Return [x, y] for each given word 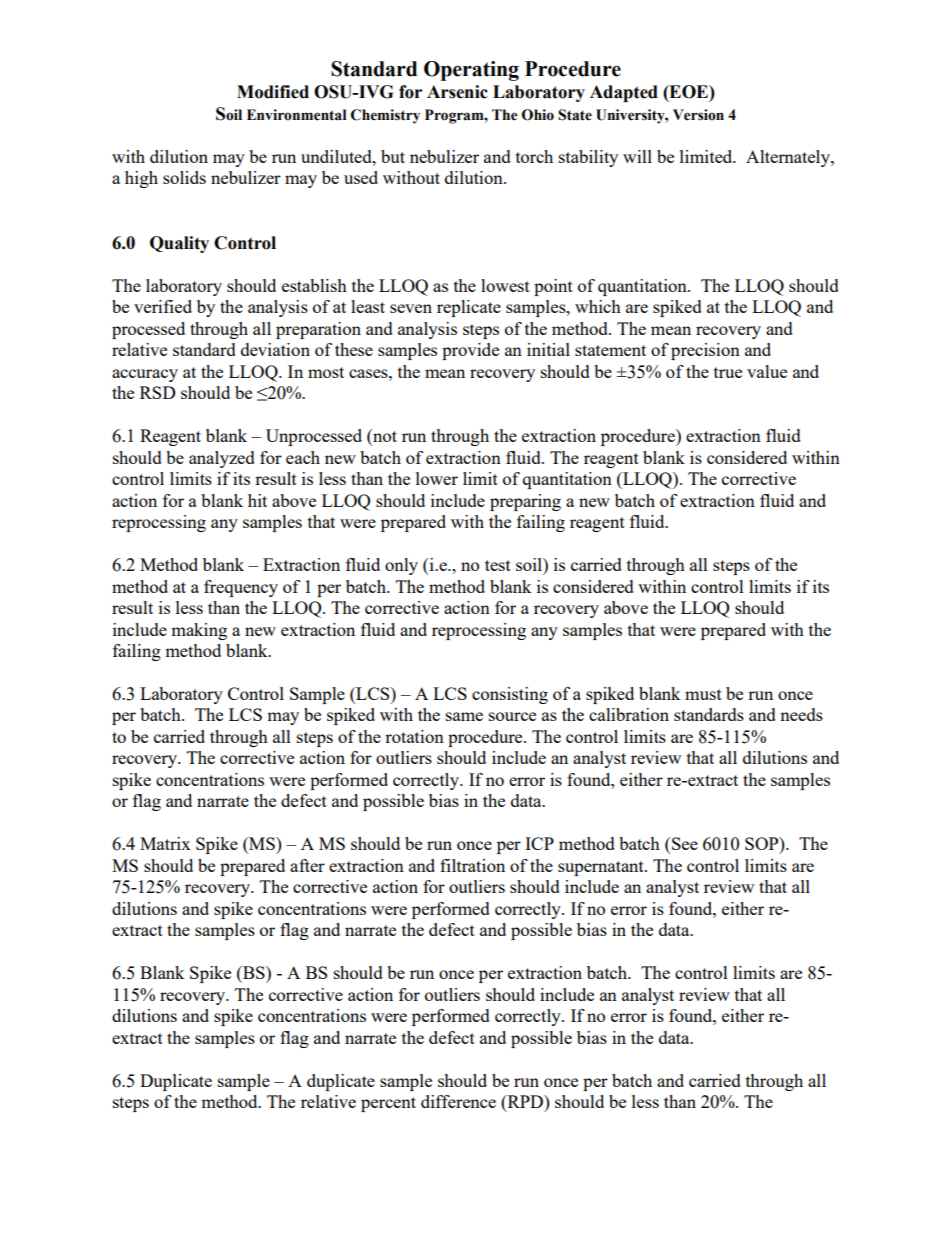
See [684, 843]
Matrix [165, 843]
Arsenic [457, 92]
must [703, 694]
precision [705, 351]
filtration [472, 865]
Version [698, 115]
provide [470, 351]
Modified [273, 92]
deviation [275, 349]
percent [388, 1104]
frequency [241, 588]
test [498, 565]
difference [458, 1101]
